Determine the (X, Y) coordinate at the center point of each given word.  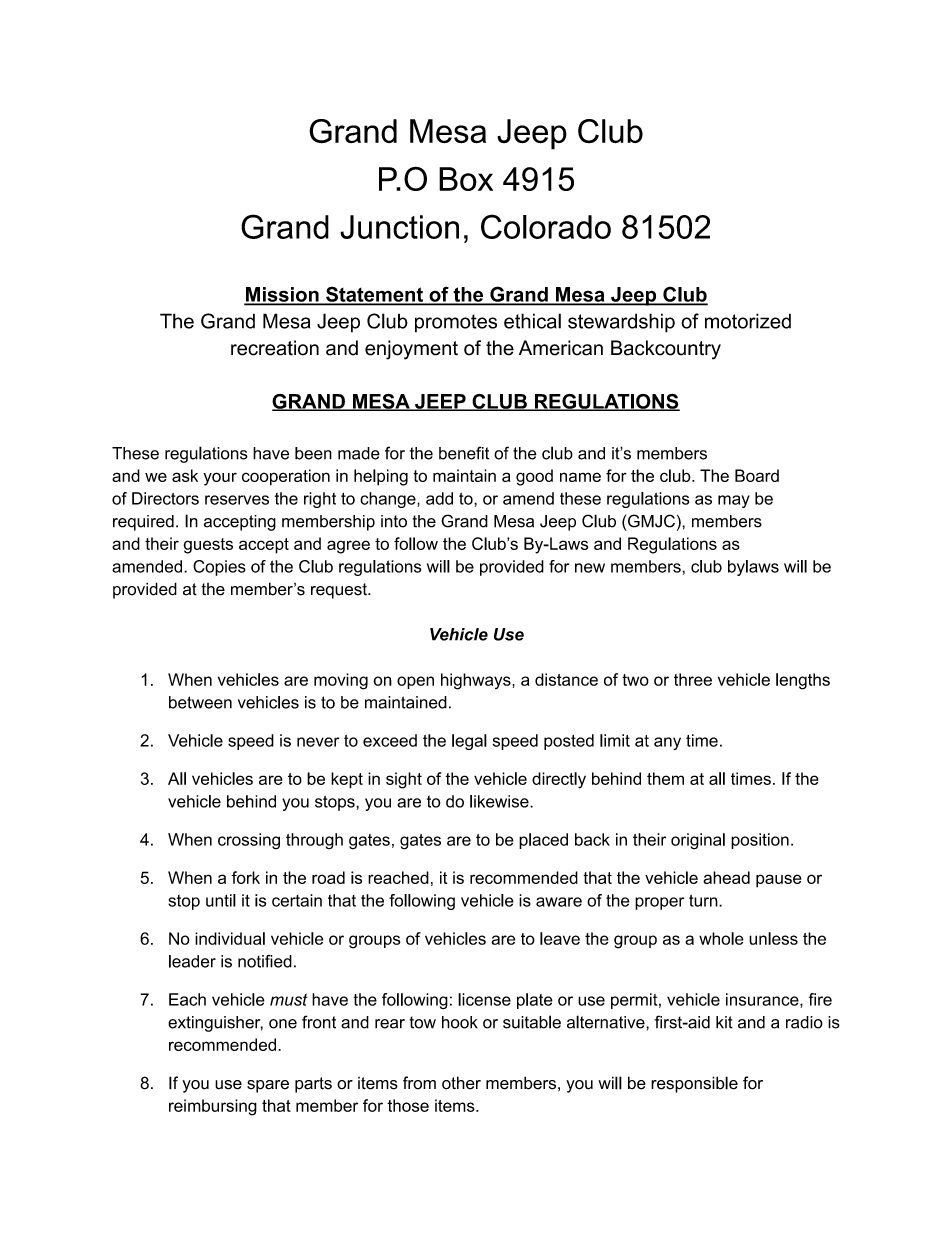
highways (477, 681)
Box (466, 179)
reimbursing (213, 1107)
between (200, 702)
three (693, 679)
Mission (282, 295)
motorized (748, 321)
